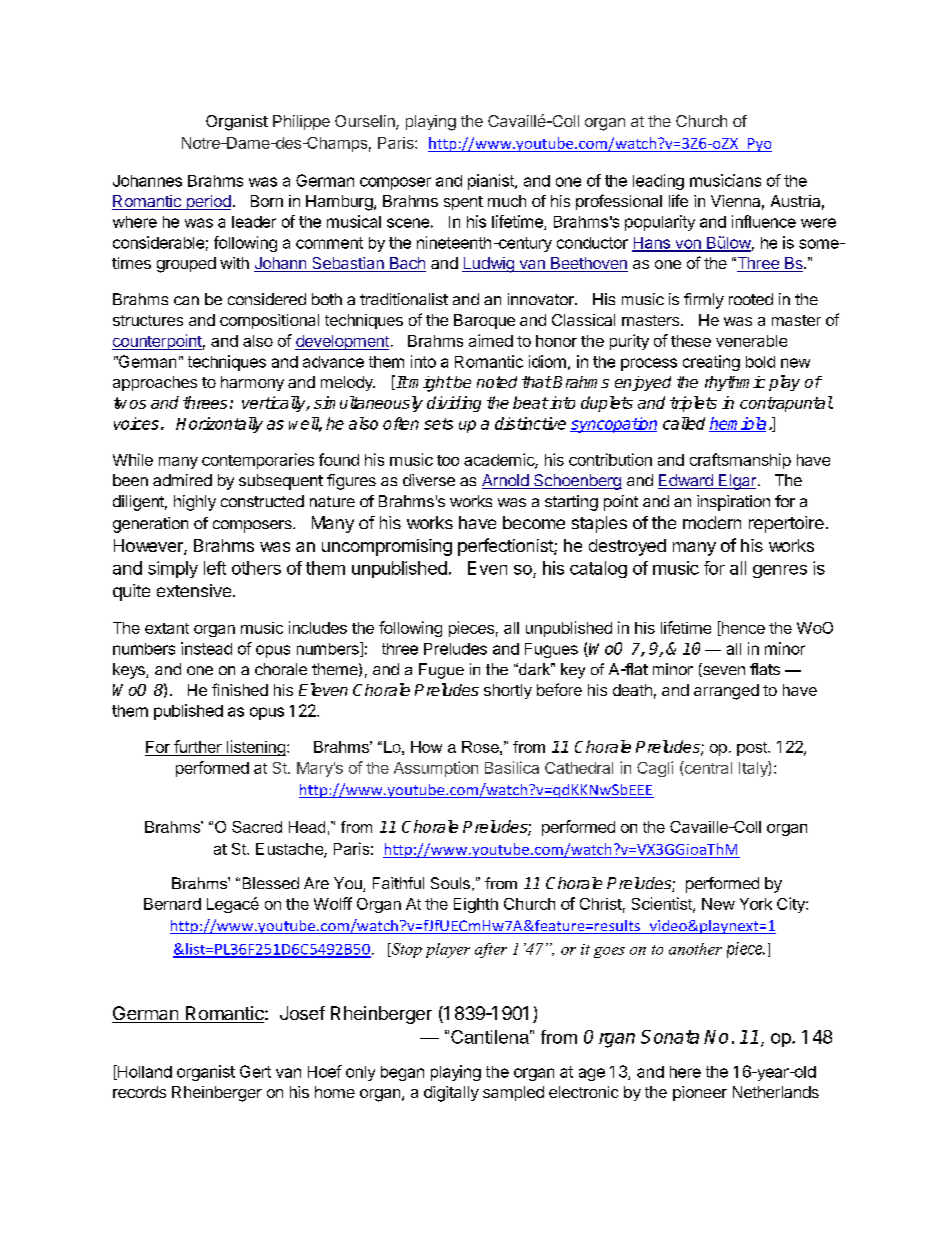  What do you see at coordinates (492, 182) in the screenshot?
I see `pianist` at bounding box center [492, 182].
